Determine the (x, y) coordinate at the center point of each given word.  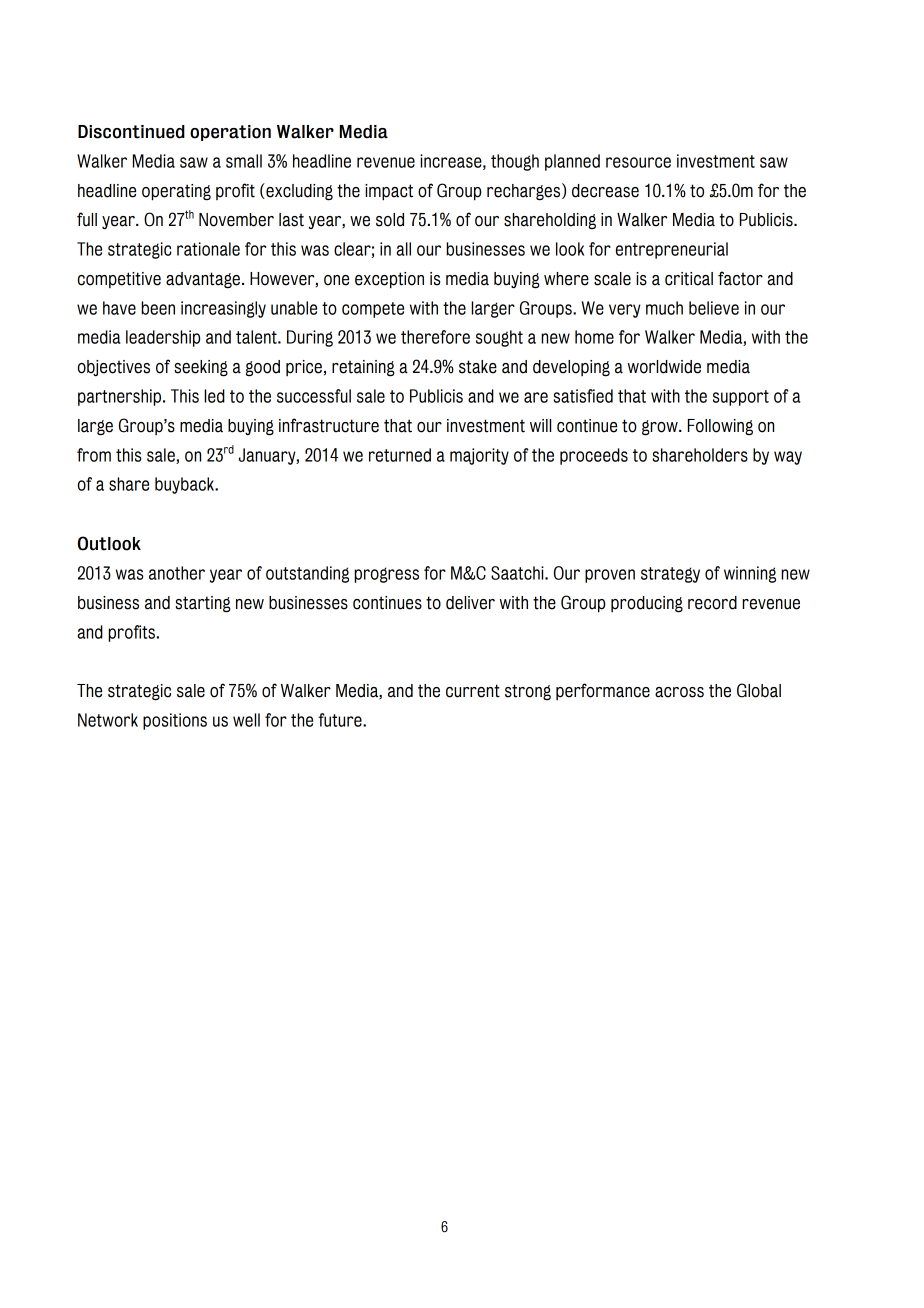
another (177, 573)
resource (638, 162)
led (214, 396)
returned (400, 455)
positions (175, 721)
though (515, 162)
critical (689, 279)
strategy (670, 575)
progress (386, 575)
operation (230, 133)
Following (720, 427)
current (473, 691)
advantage (203, 280)
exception (389, 280)
